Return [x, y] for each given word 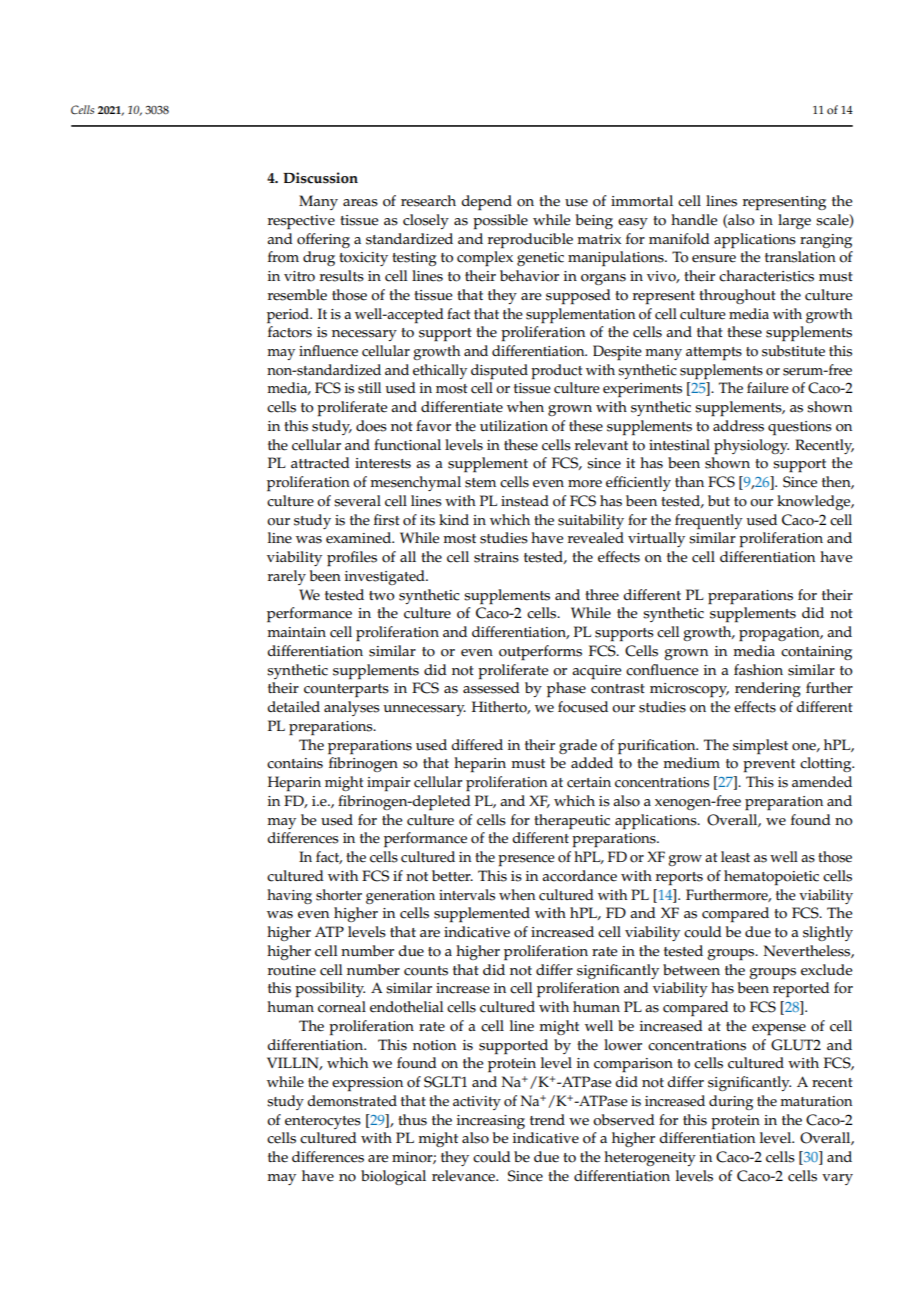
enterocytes [323, 1122]
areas [360, 203]
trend [547, 1120]
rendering [768, 689]
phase [566, 689]
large [794, 221]
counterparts [346, 690]
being [594, 221]
